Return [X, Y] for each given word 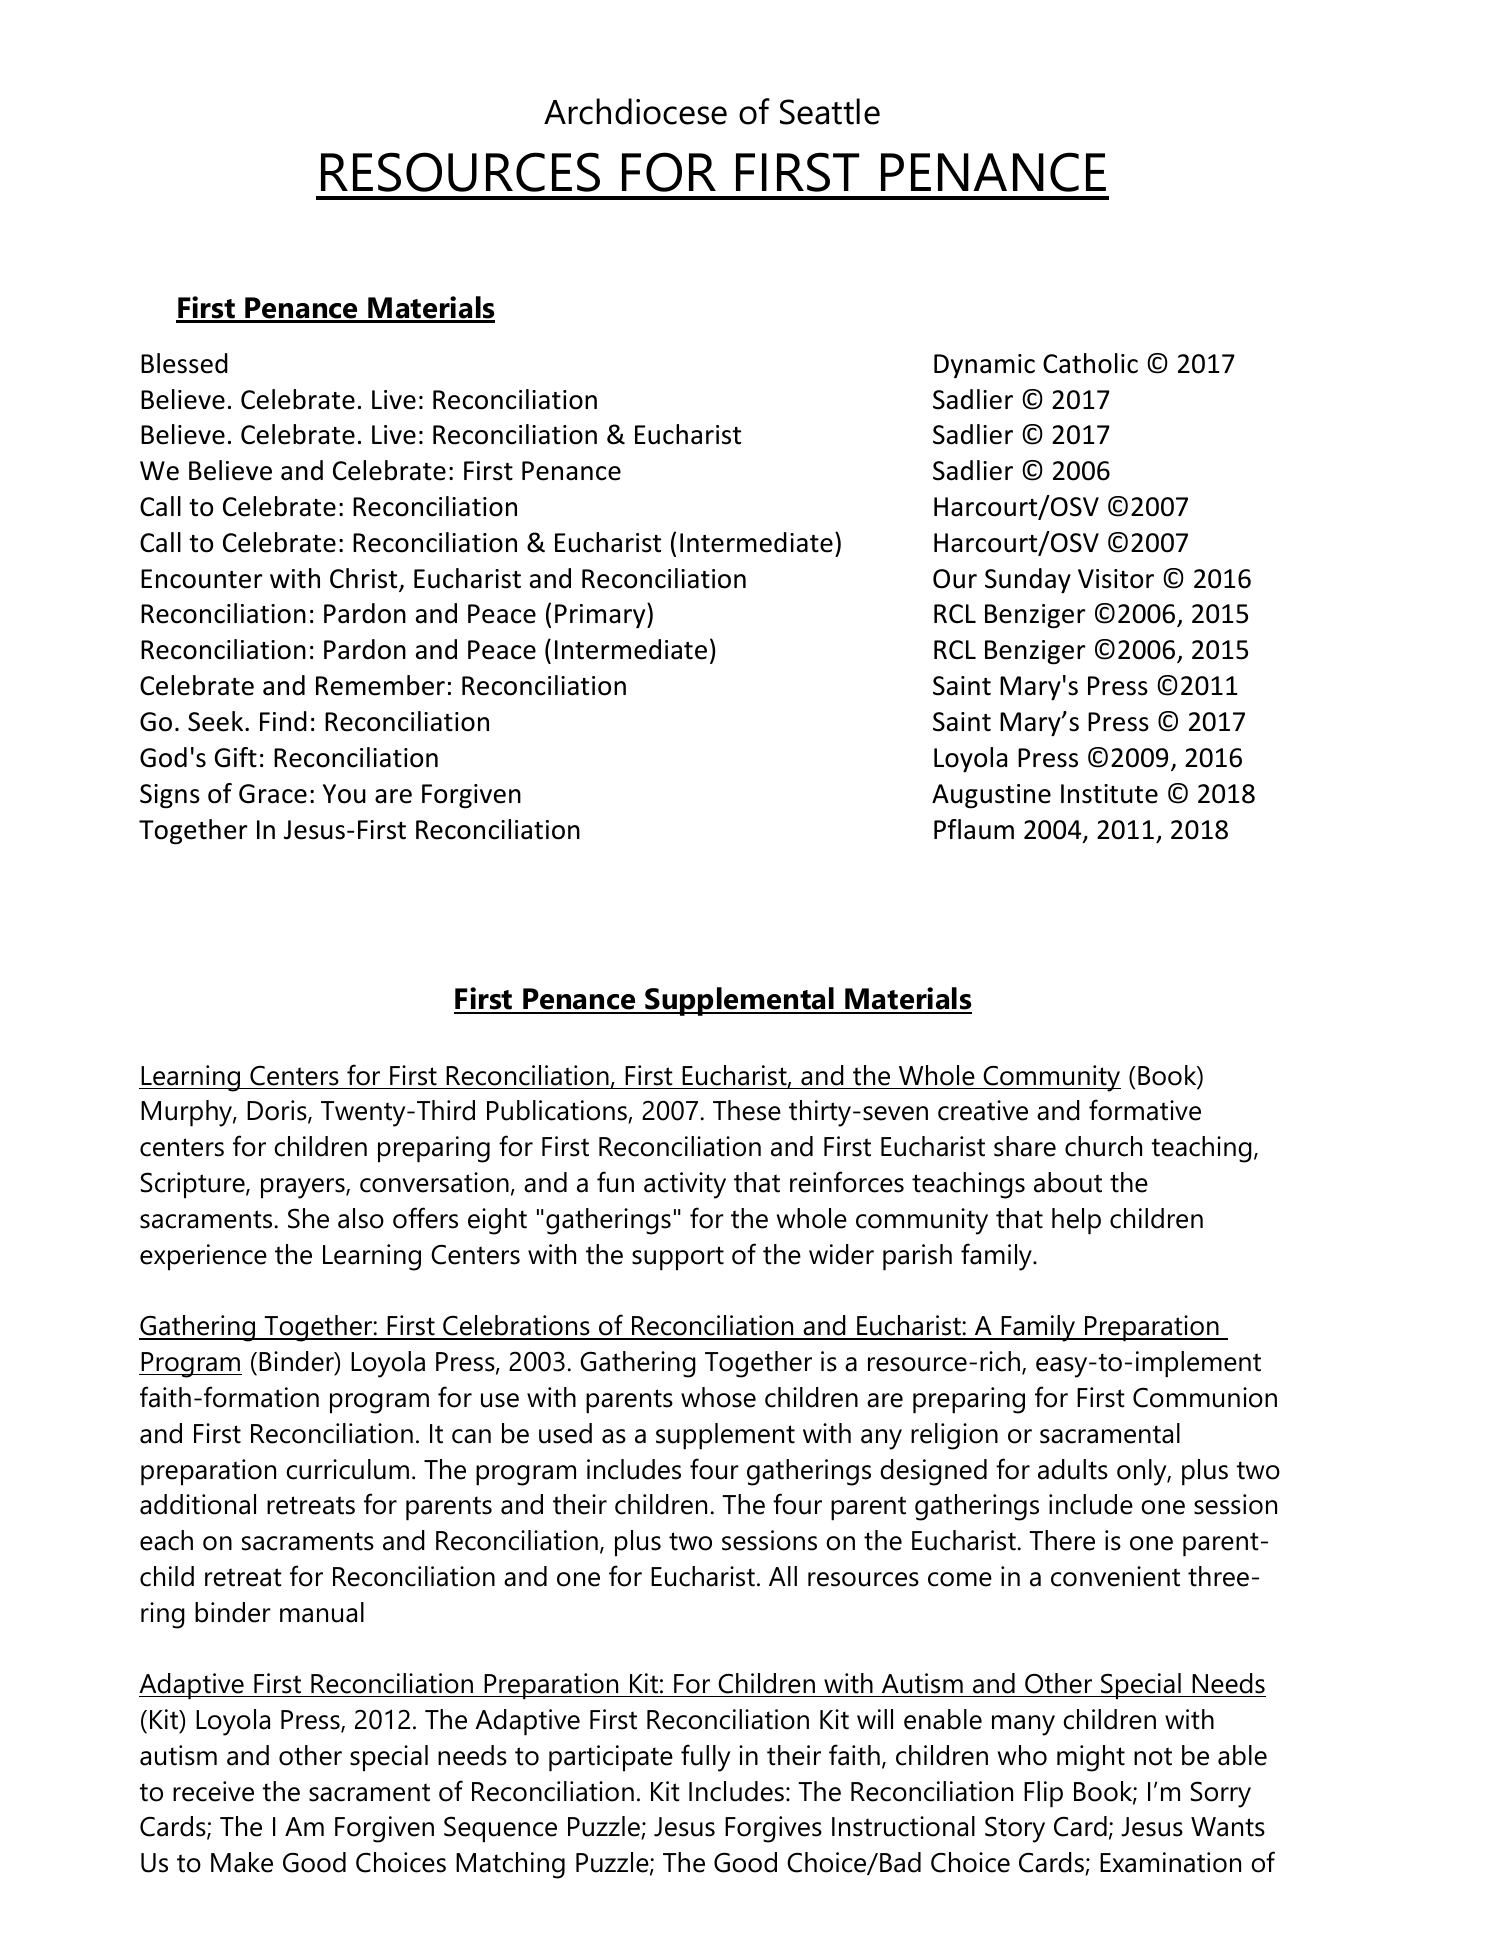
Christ [365, 579]
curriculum [347, 1469]
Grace [273, 794]
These [747, 1110]
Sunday [1028, 581]
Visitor [1116, 579]
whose [718, 1397]
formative [1145, 1110]
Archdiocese [635, 111]
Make [242, 1862]
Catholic [1090, 363]
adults [1073, 1469]
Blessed [184, 363]
